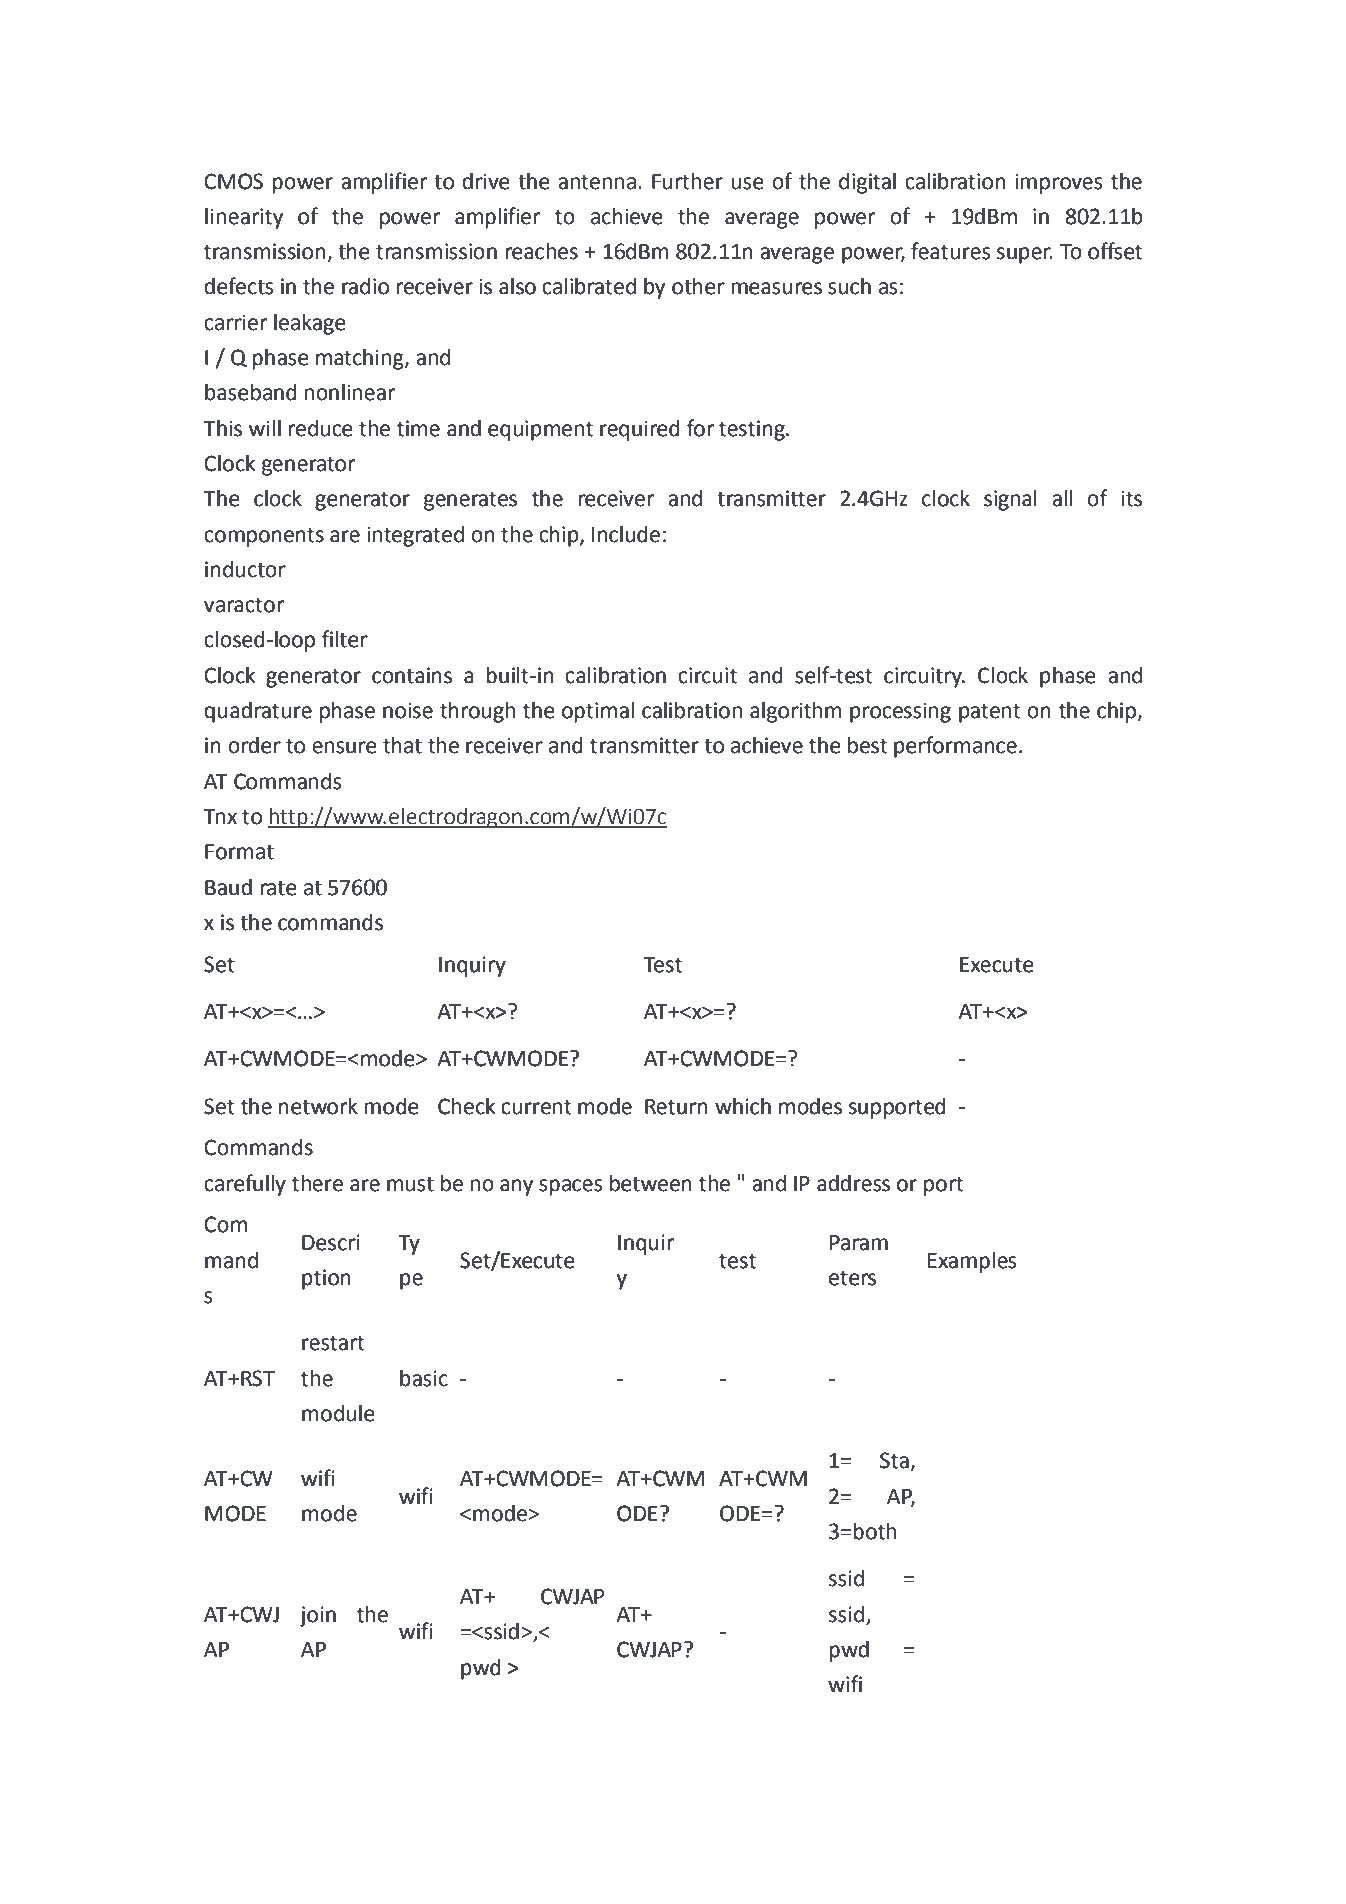 This image has height=1904, width=1346. Describe the element at coordinates (972, 1262) in the image. I see `Examples` at that location.
